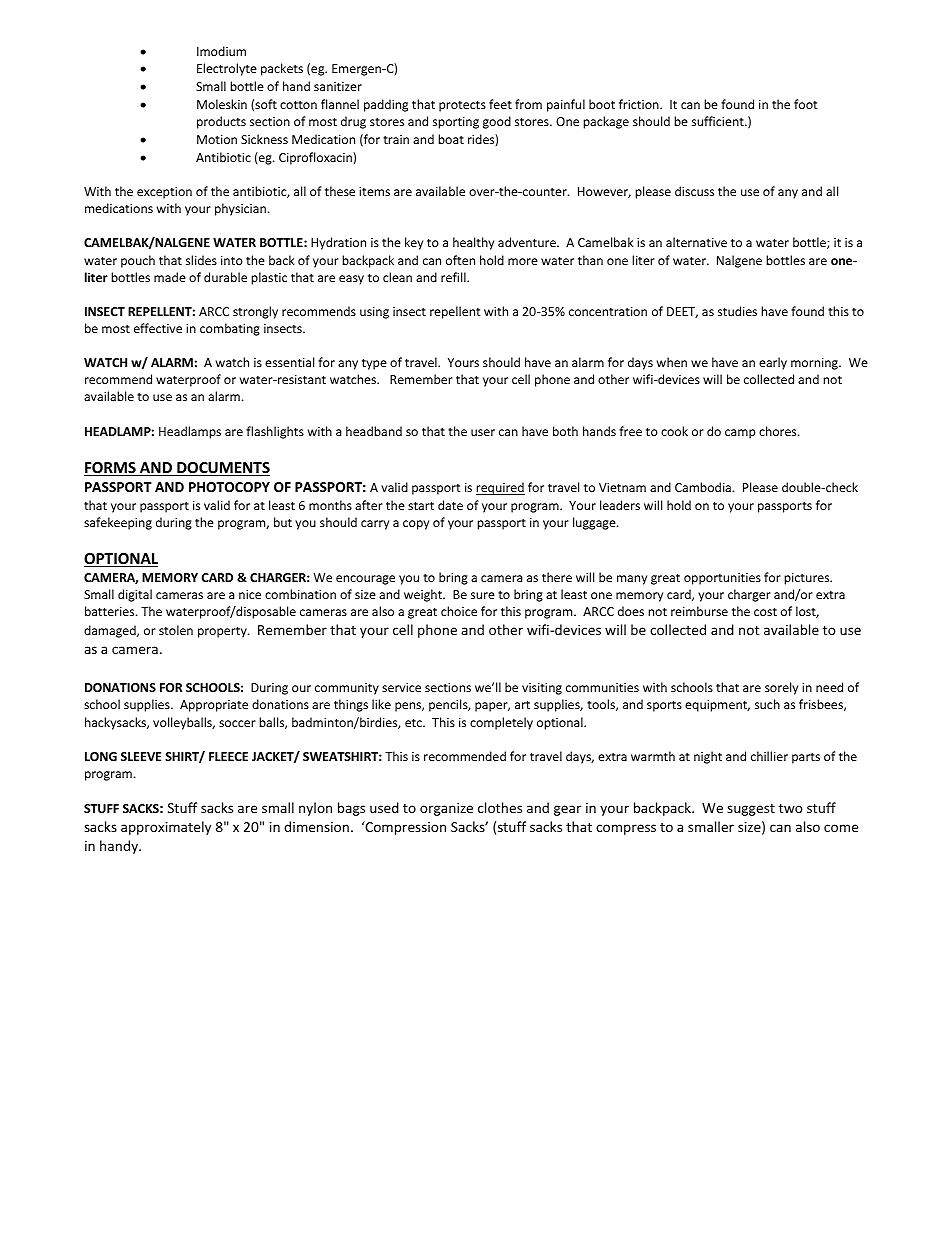 The image size is (952, 1233). Describe the element at coordinates (222, 469) in the image. I see `DOCUMENTS` at that location.
